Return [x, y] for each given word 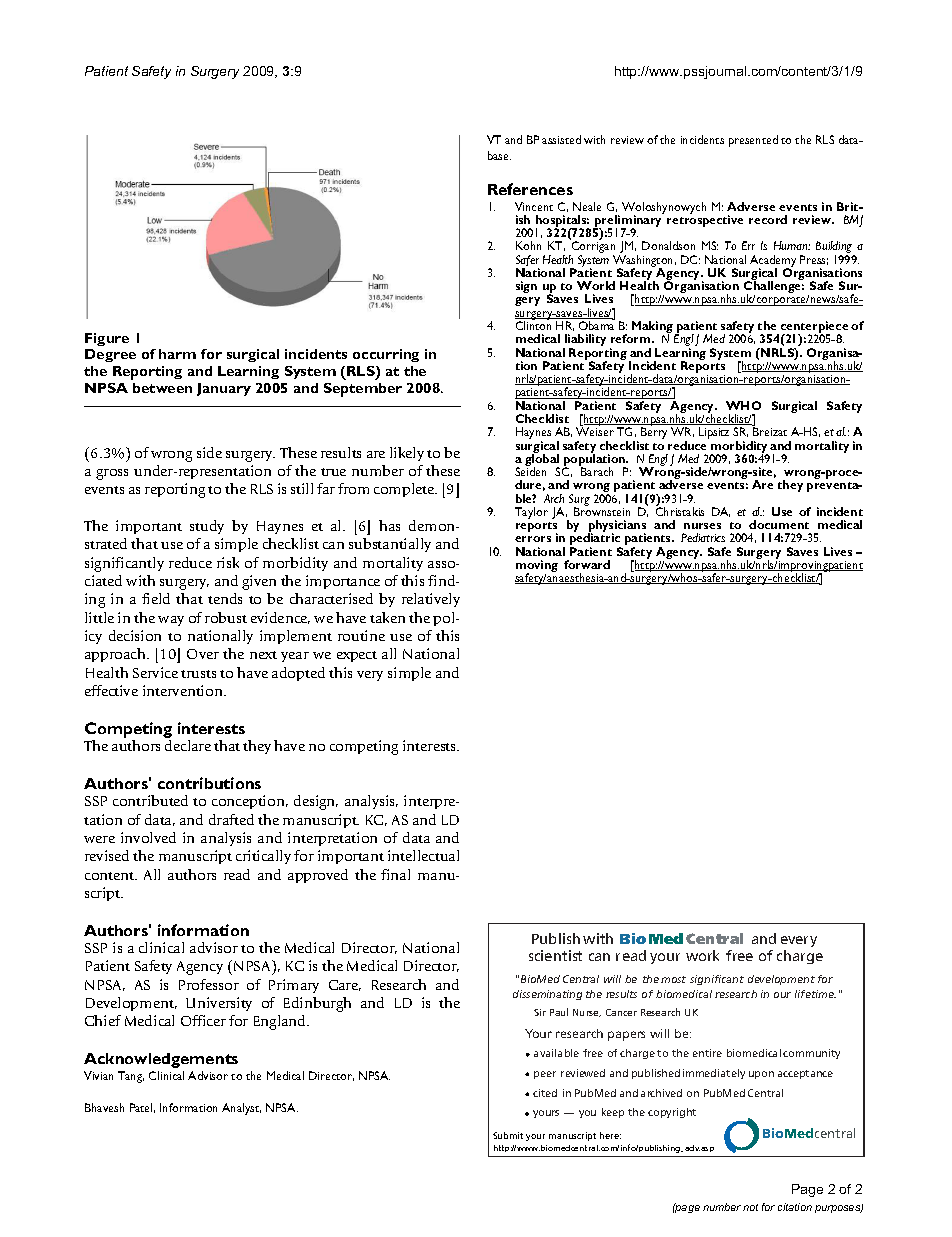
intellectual [423, 855]
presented [753, 141]
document [779, 524]
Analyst [241, 1109]
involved [148, 837]
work [702, 955]
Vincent [534, 206]
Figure [107, 339]
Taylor [531, 513]
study [207, 527]
